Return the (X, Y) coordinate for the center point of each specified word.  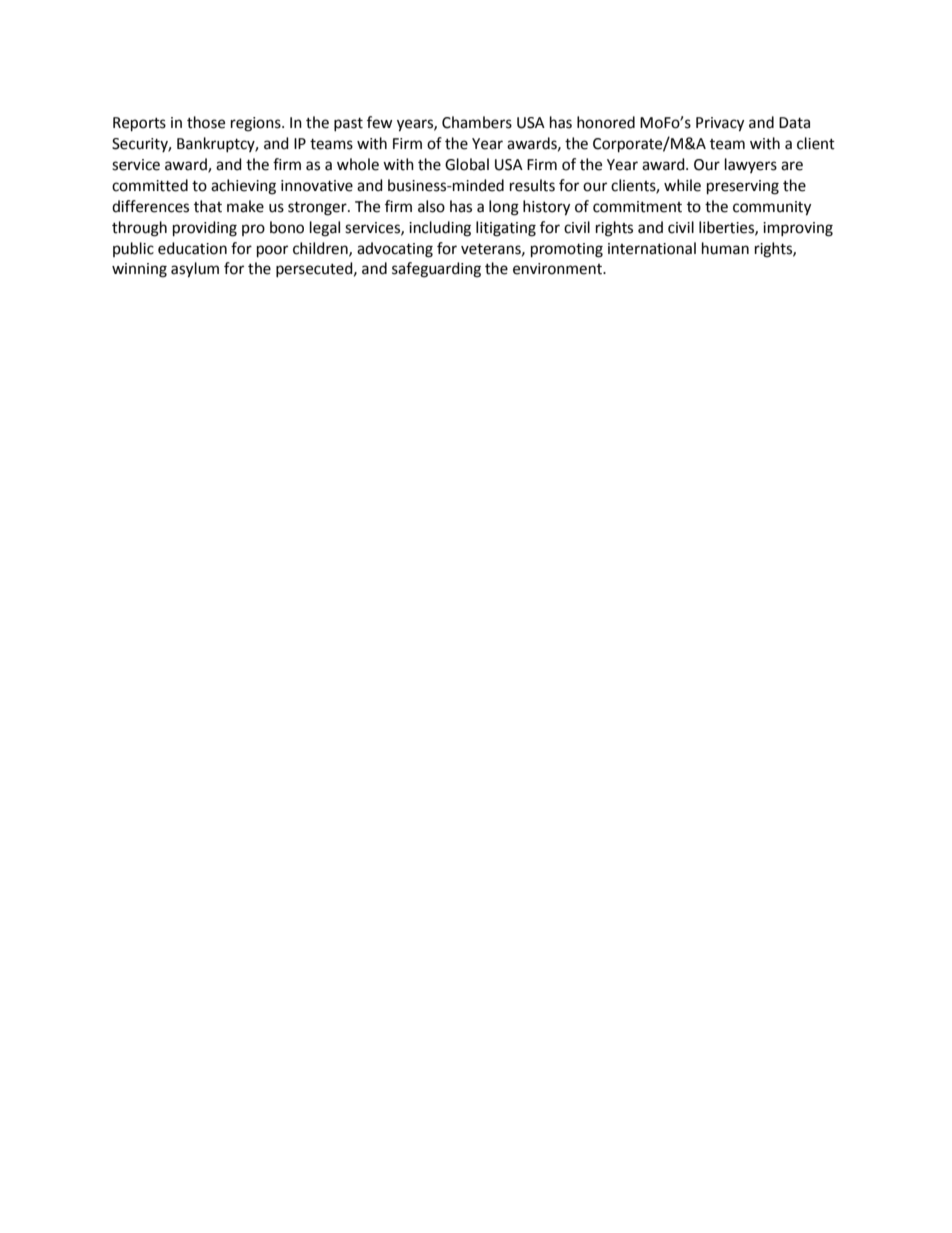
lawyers (751, 165)
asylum (195, 270)
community (772, 208)
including (440, 229)
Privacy (720, 124)
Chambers (477, 122)
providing (205, 229)
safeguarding (436, 270)
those (206, 122)
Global (467, 164)
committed (150, 185)
